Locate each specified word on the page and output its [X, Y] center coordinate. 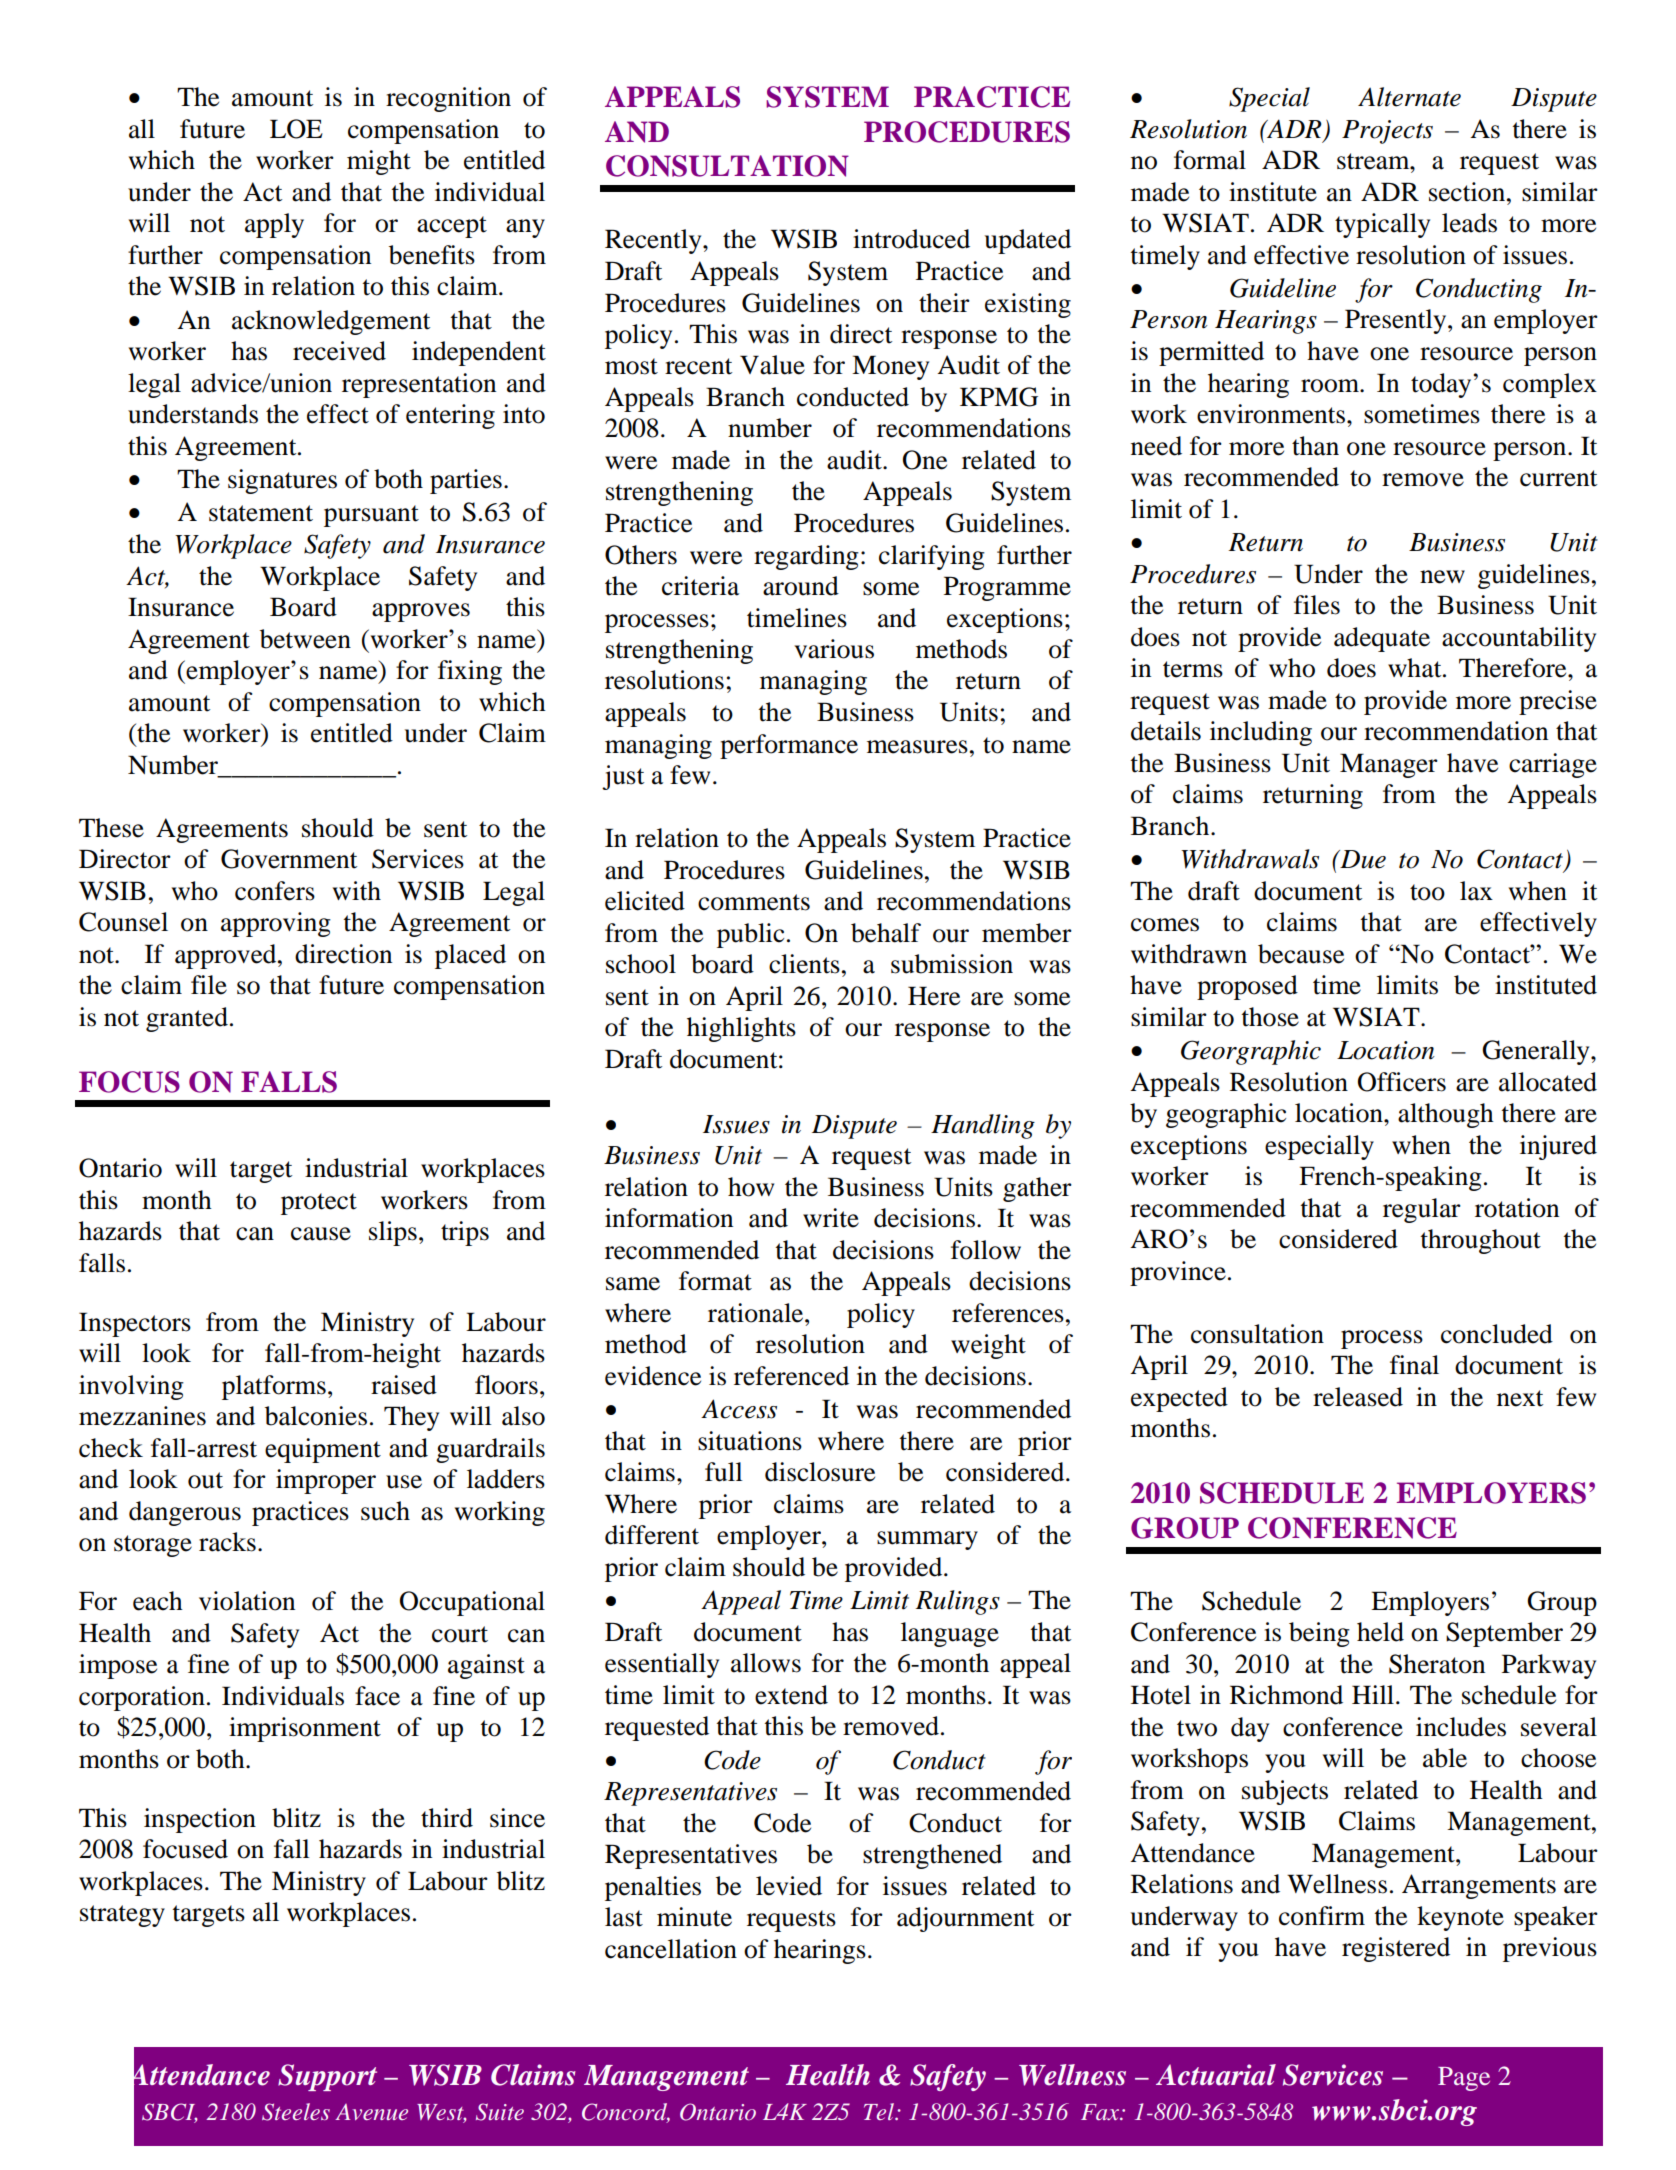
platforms [274, 1387]
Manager [1389, 765]
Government [289, 859]
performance [789, 746]
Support [327, 2077]
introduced [911, 239]
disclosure [820, 1472]
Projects [1387, 132]
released [1358, 1397]
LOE [296, 129]
